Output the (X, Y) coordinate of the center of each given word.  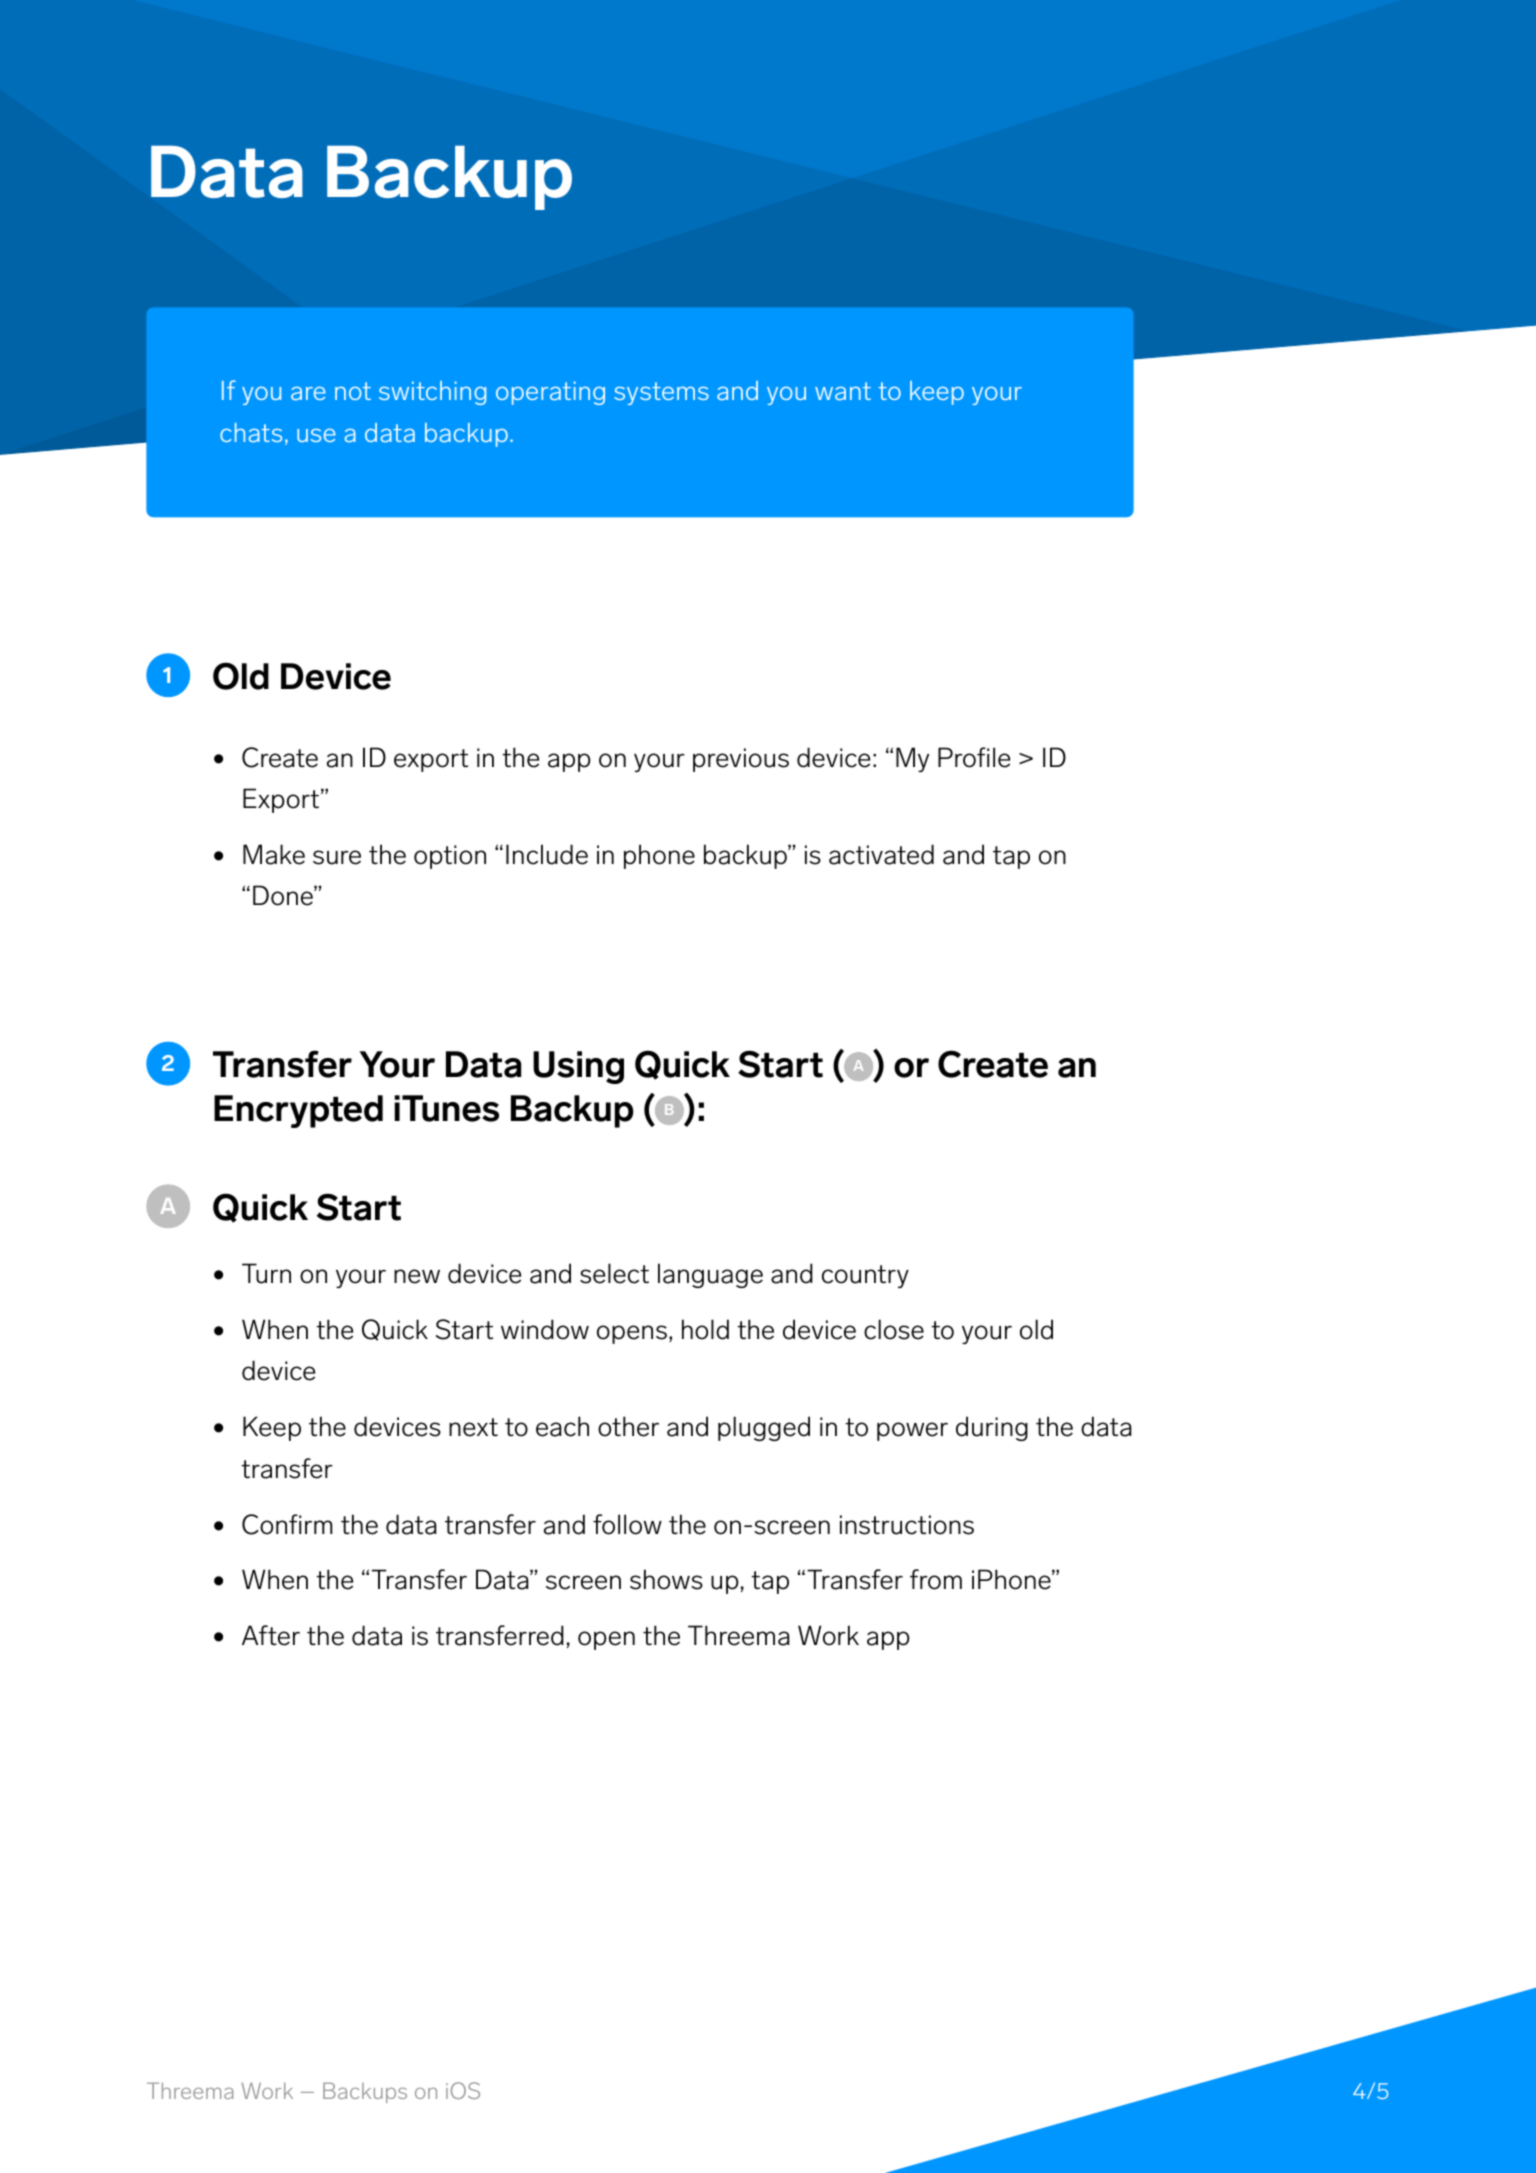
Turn (266, 1273)
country (865, 1276)
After (271, 1635)
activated (881, 854)
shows (666, 1579)
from (936, 1579)
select (614, 1273)
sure (337, 857)
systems (661, 393)
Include (547, 854)
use (316, 435)
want (843, 391)
